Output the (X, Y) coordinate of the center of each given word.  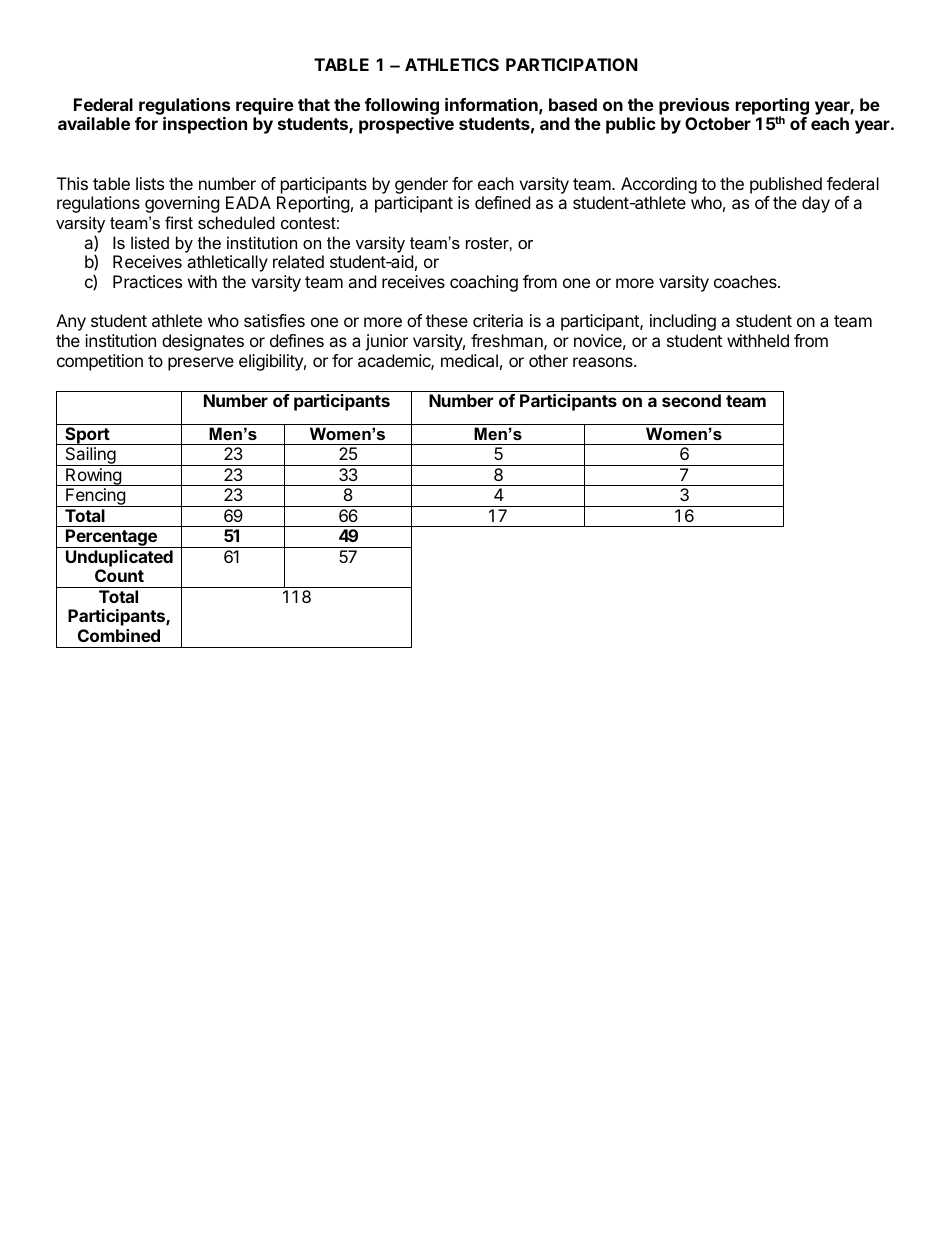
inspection (205, 125)
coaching (484, 283)
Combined (119, 635)
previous (694, 106)
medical (469, 360)
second (691, 400)
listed (150, 242)
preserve (201, 364)
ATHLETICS (452, 64)
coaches (746, 281)
